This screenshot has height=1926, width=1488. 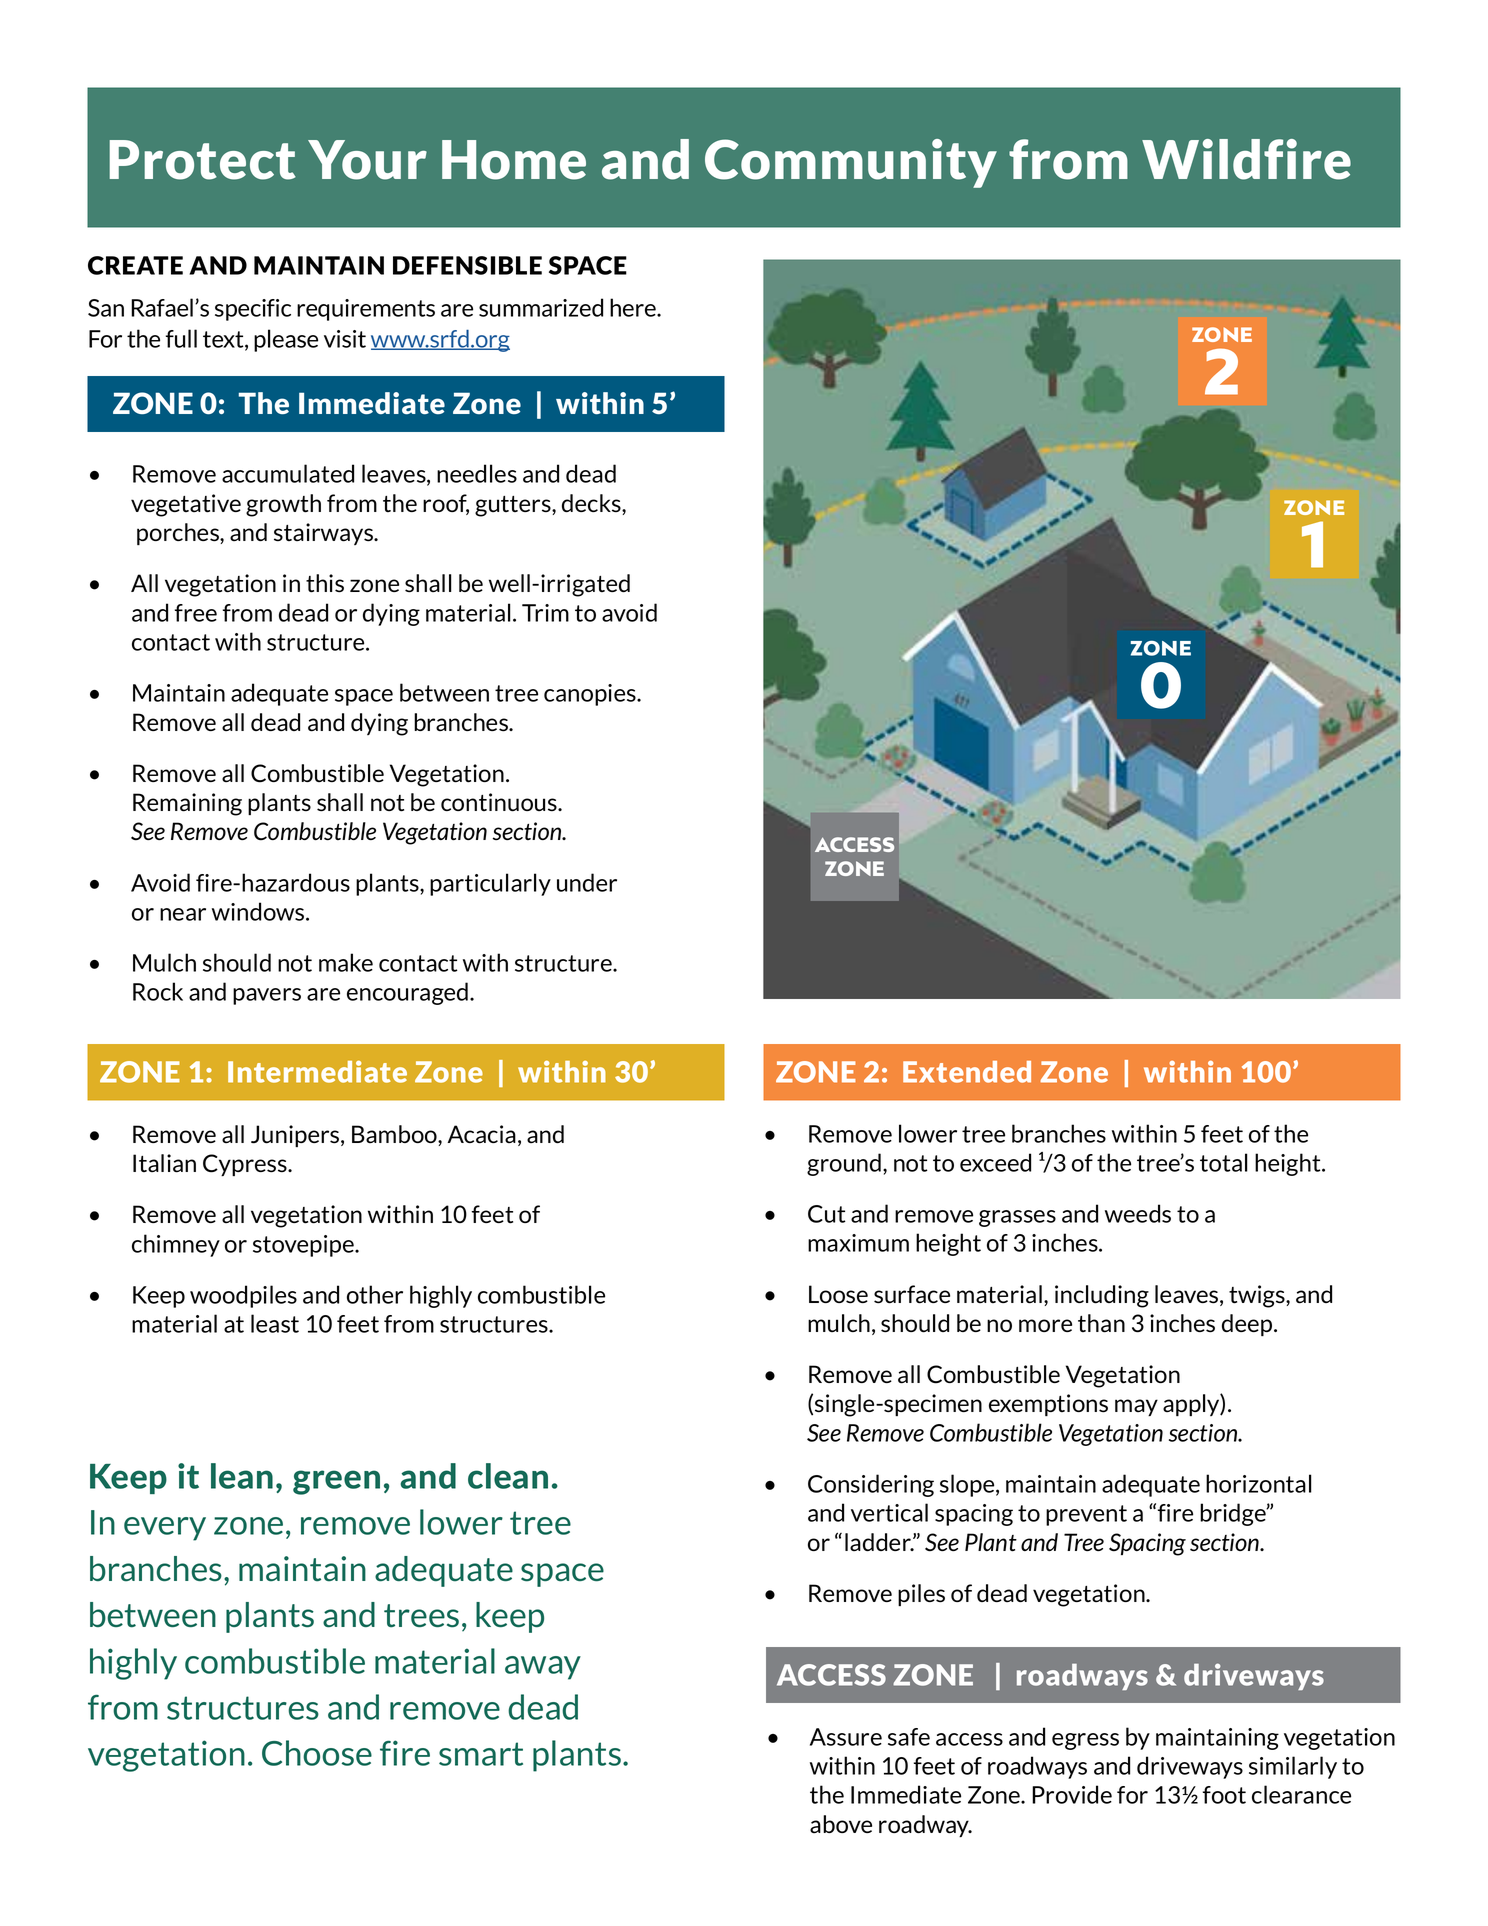 What do you see at coordinates (317, 1753) in the screenshot?
I see `Choose` at bounding box center [317, 1753].
